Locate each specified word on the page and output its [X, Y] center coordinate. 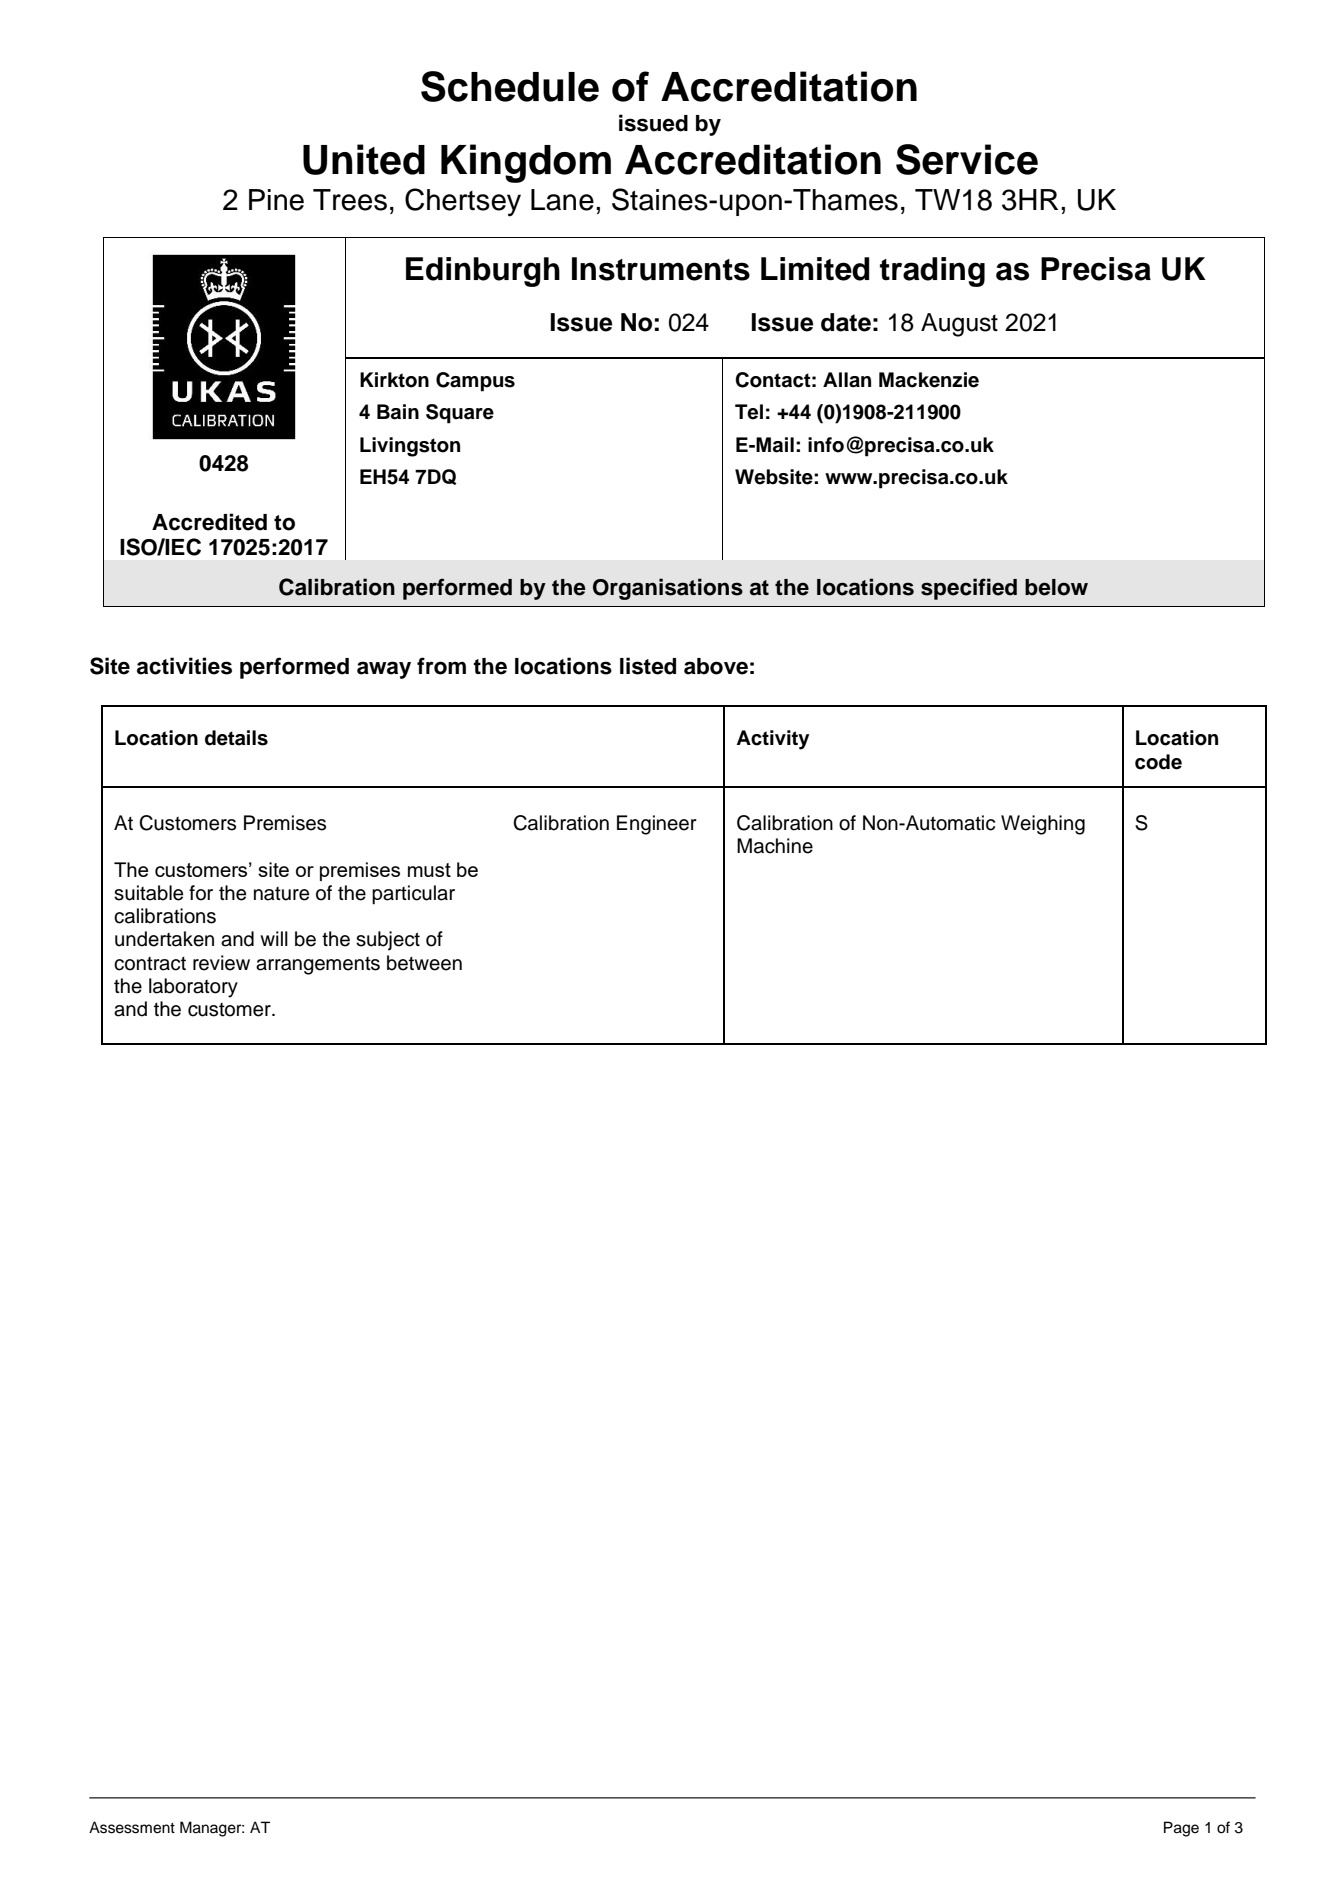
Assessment [132, 1827]
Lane [562, 200]
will [274, 938]
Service [967, 159]
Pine [276, 200]
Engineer [657, 825]
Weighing [1043, 825]
